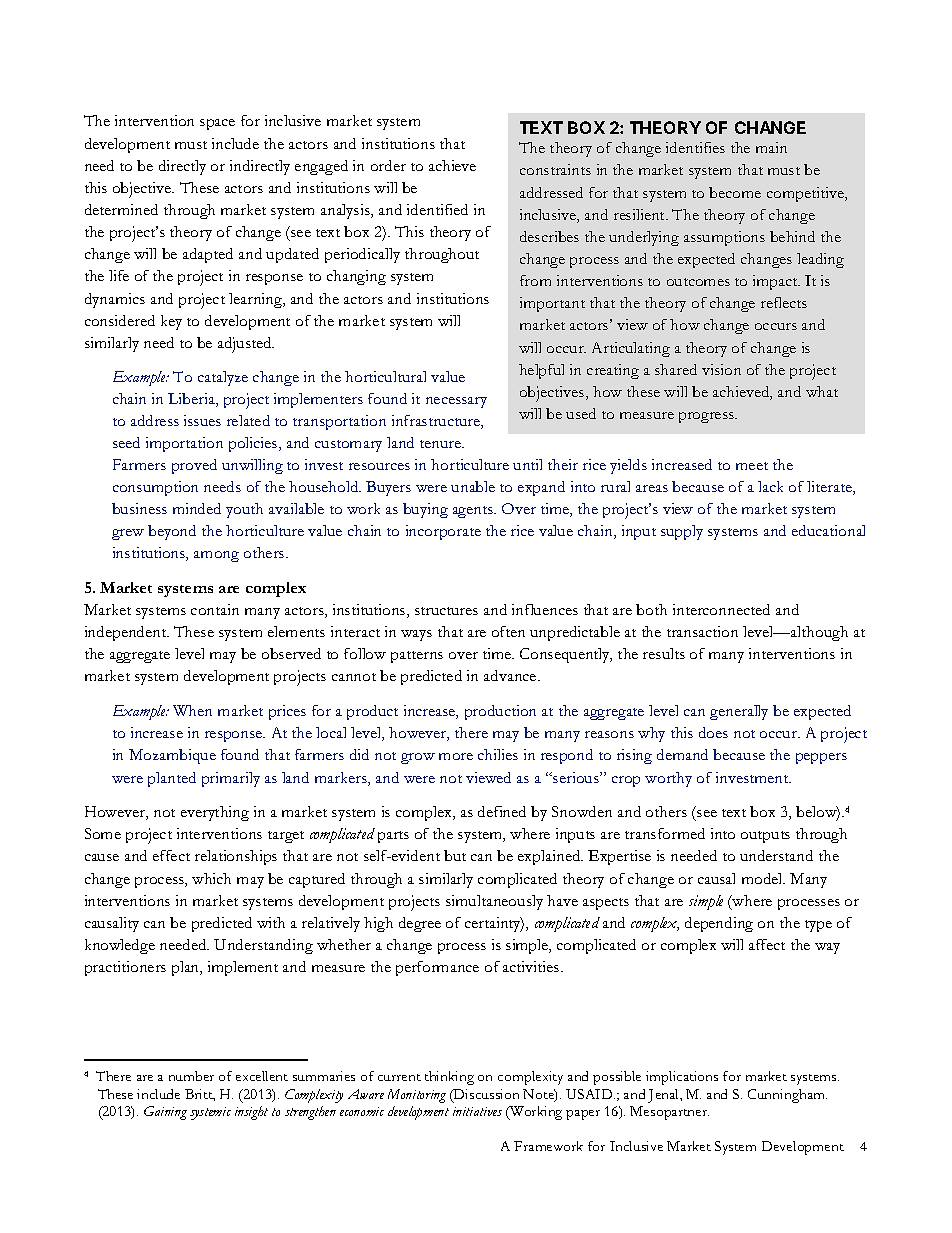 The height and width of the image is (1233, 952). Describe the element at coordinates (388, 165) in the image. I see `order` at that location.
